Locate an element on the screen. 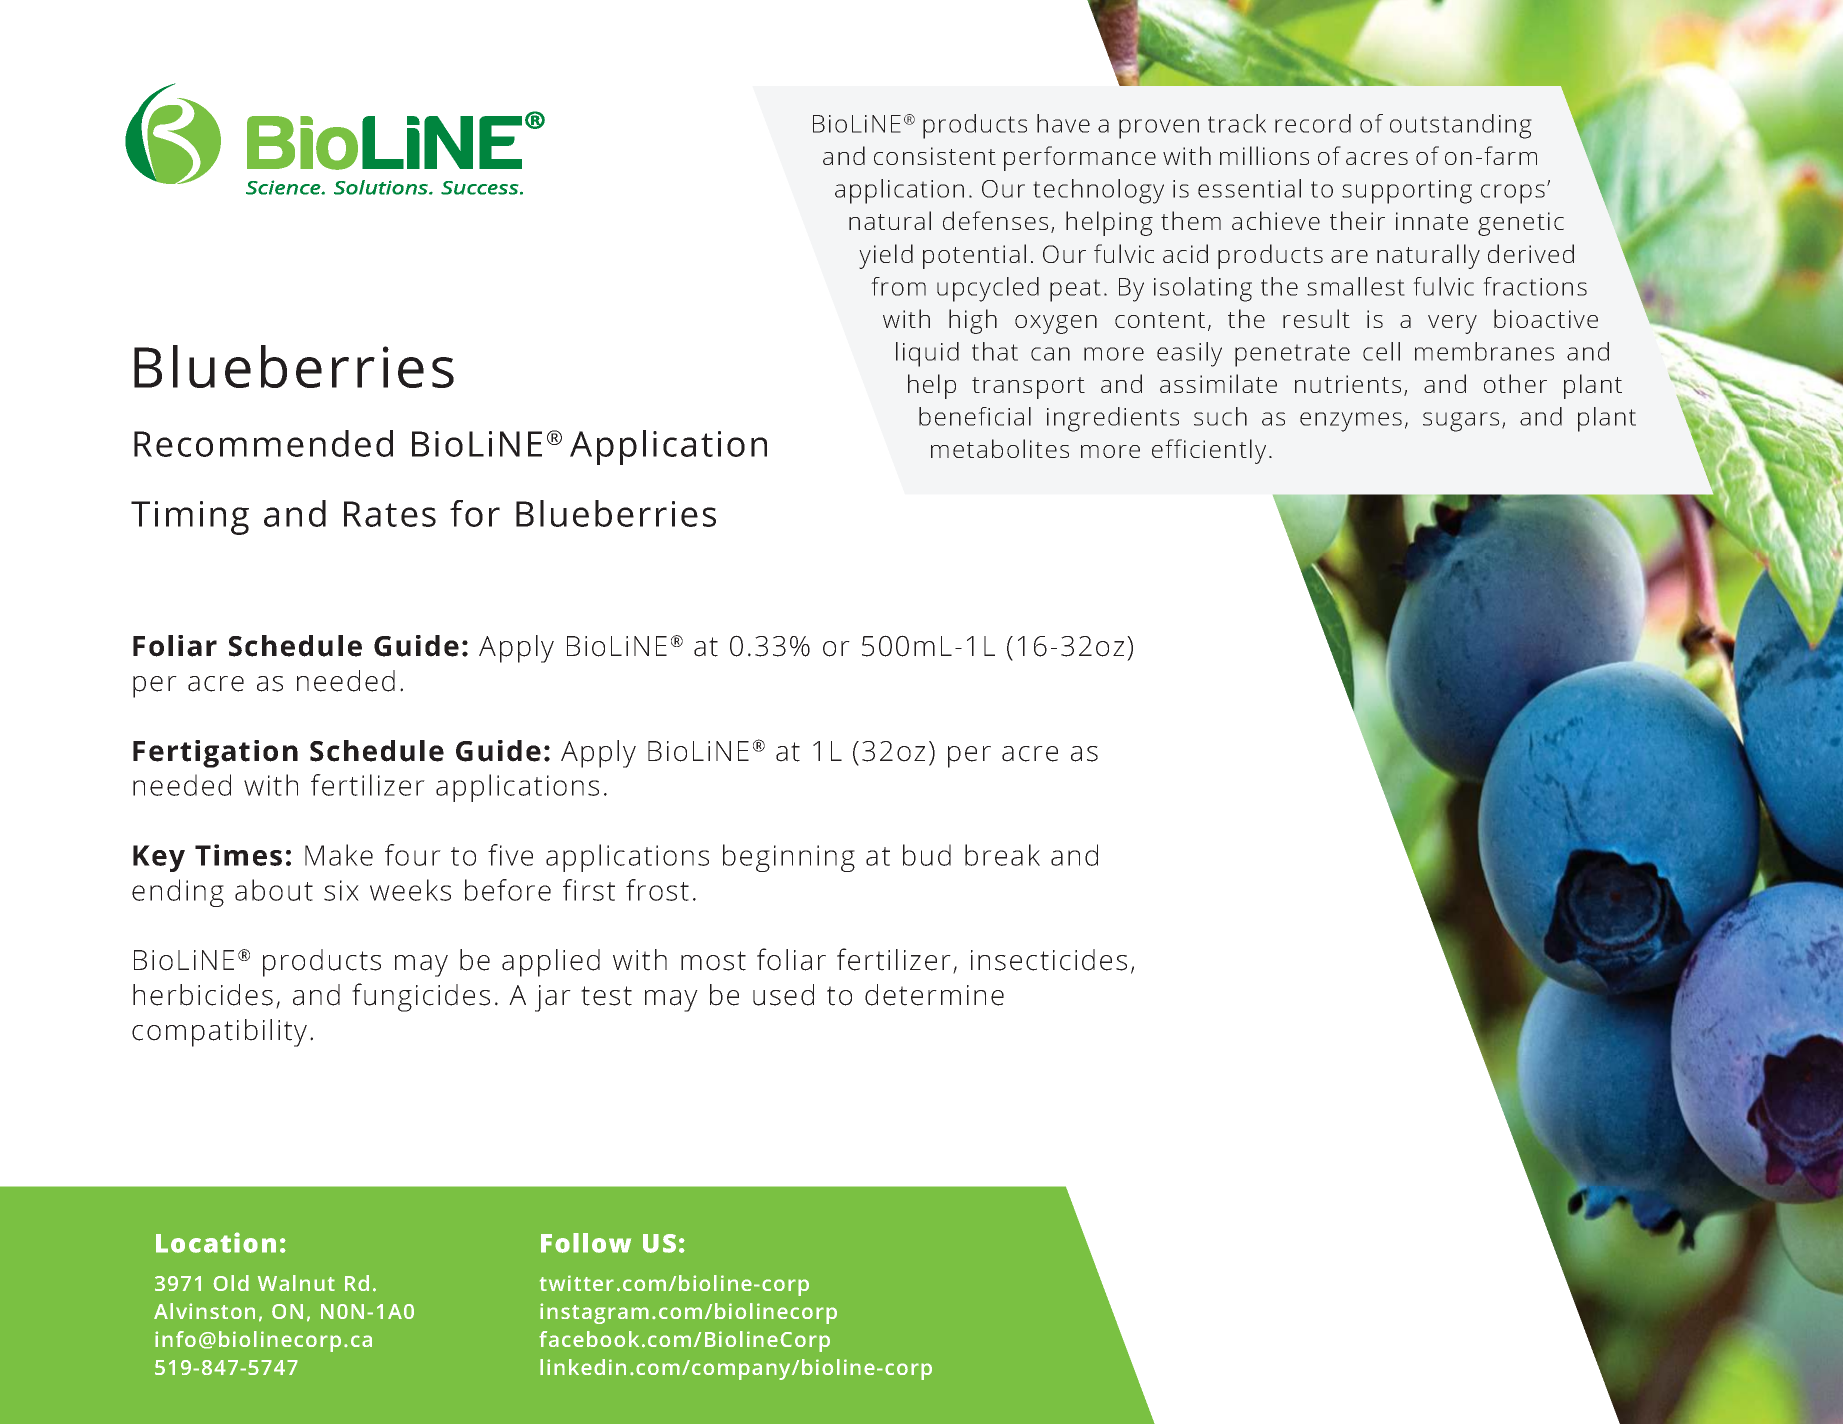 This screenshot has width=1843, height=1424. compatibility is located at coordinates (219, 1033).
